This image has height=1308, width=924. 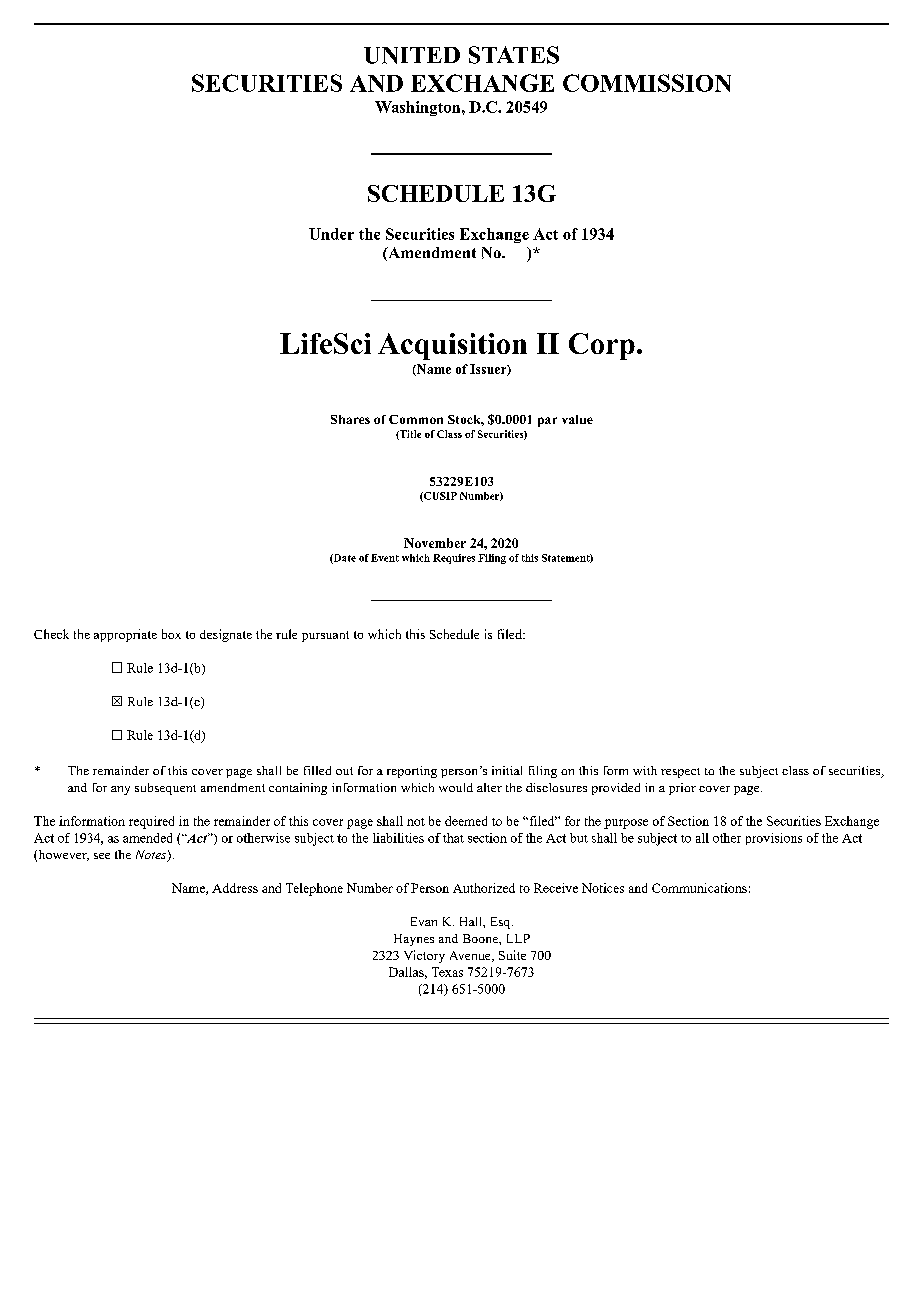 What do you see at coordinates (602, 346) in the image?
I see `Corp` at bounding box center [602, 346].
